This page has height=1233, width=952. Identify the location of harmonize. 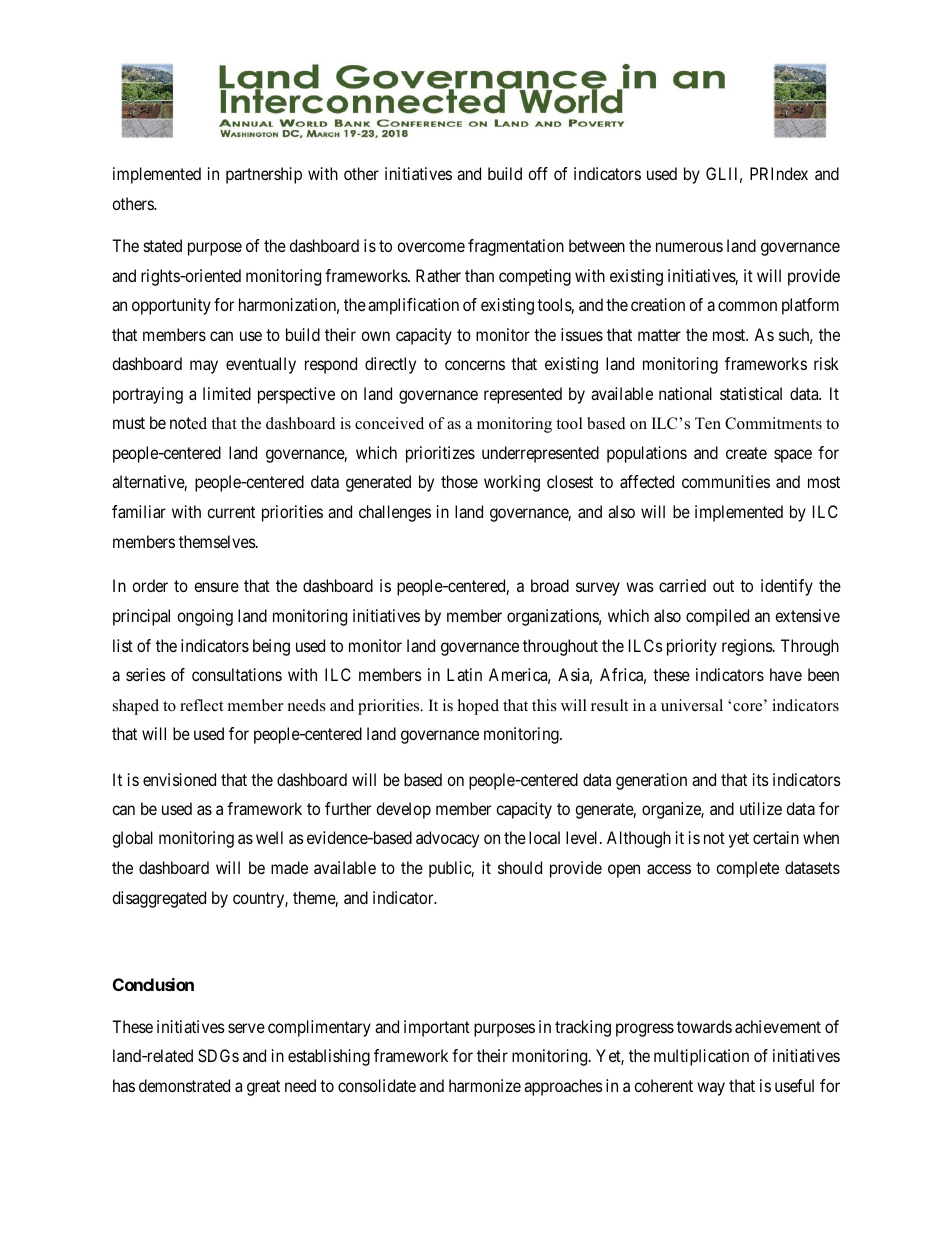
(485, 1085).
